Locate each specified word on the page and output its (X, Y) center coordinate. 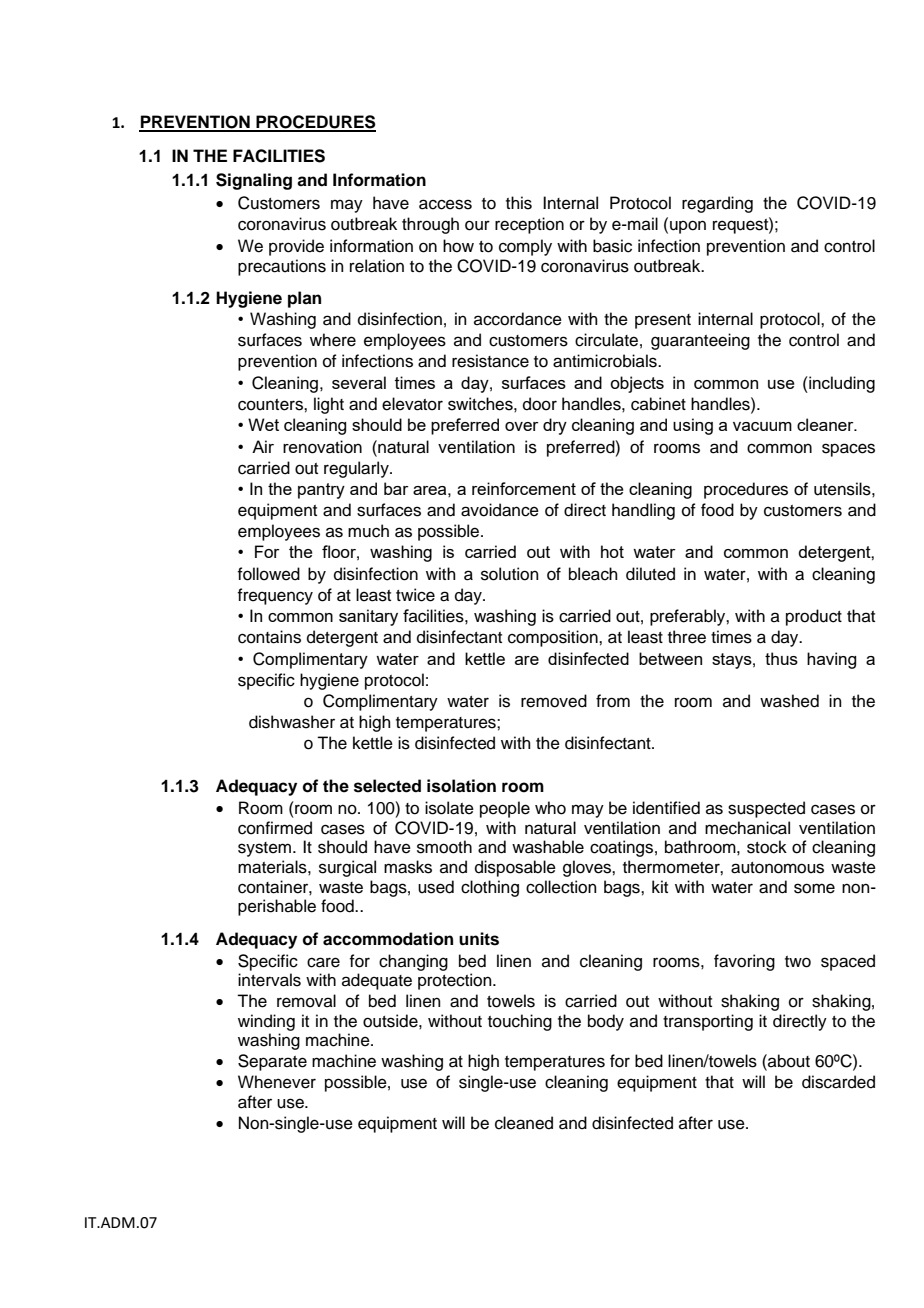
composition (554, 638)
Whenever (277, 1082)
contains (269, 637)
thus (781, 658)
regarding (717, 204)
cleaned (524, 1123)
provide (296, 247)
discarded (838, 1082)
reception (529, 225)
